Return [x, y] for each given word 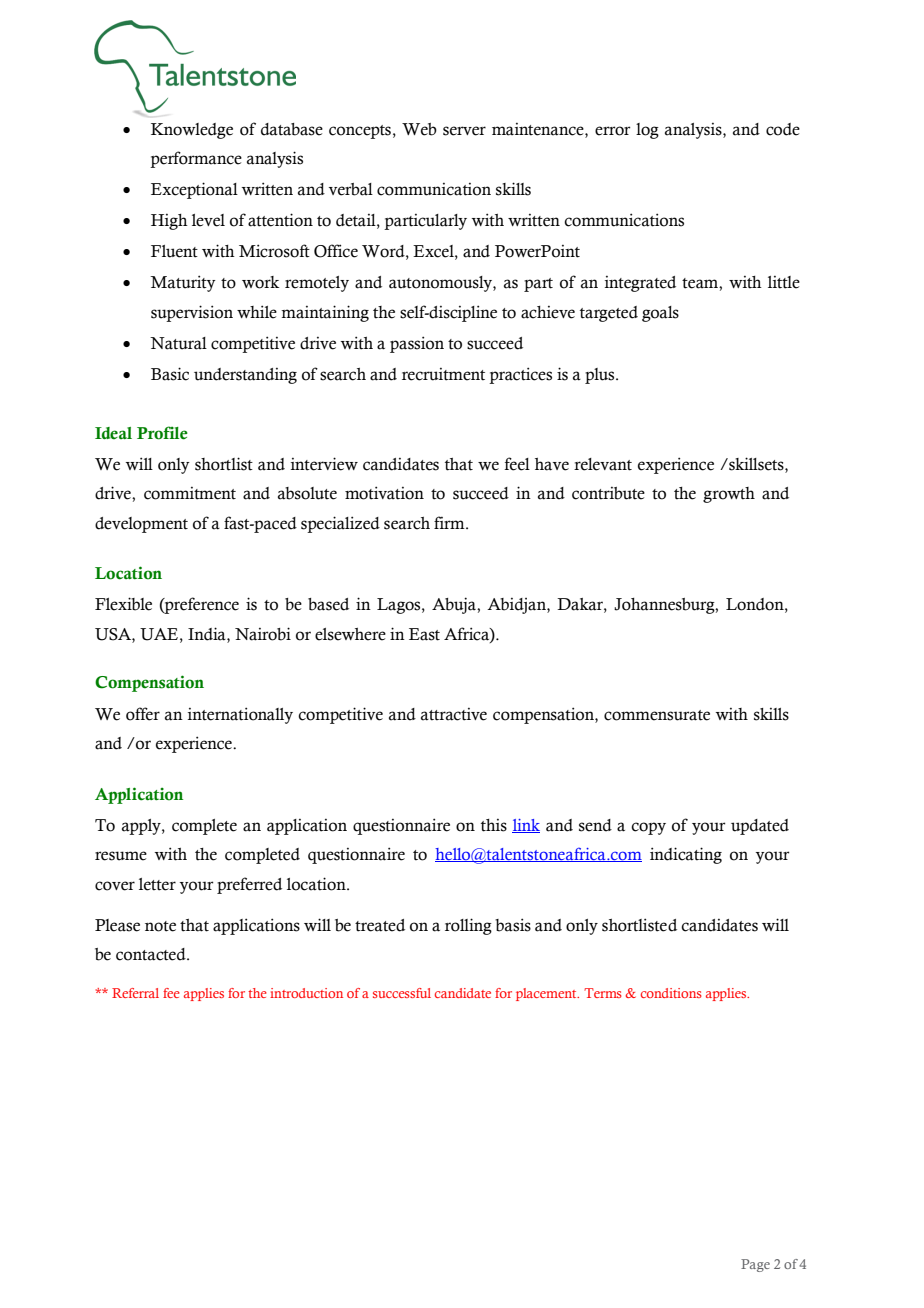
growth [729, 495]
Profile [162, 433]
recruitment [443, 374]
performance [196, 159]
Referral [135, 993]
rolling [468, 926]
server [464, 131]
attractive [454, 714]
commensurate [657, 715]
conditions [671, 993]
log [647, 131]
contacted [152, 954]
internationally [240, 715]
